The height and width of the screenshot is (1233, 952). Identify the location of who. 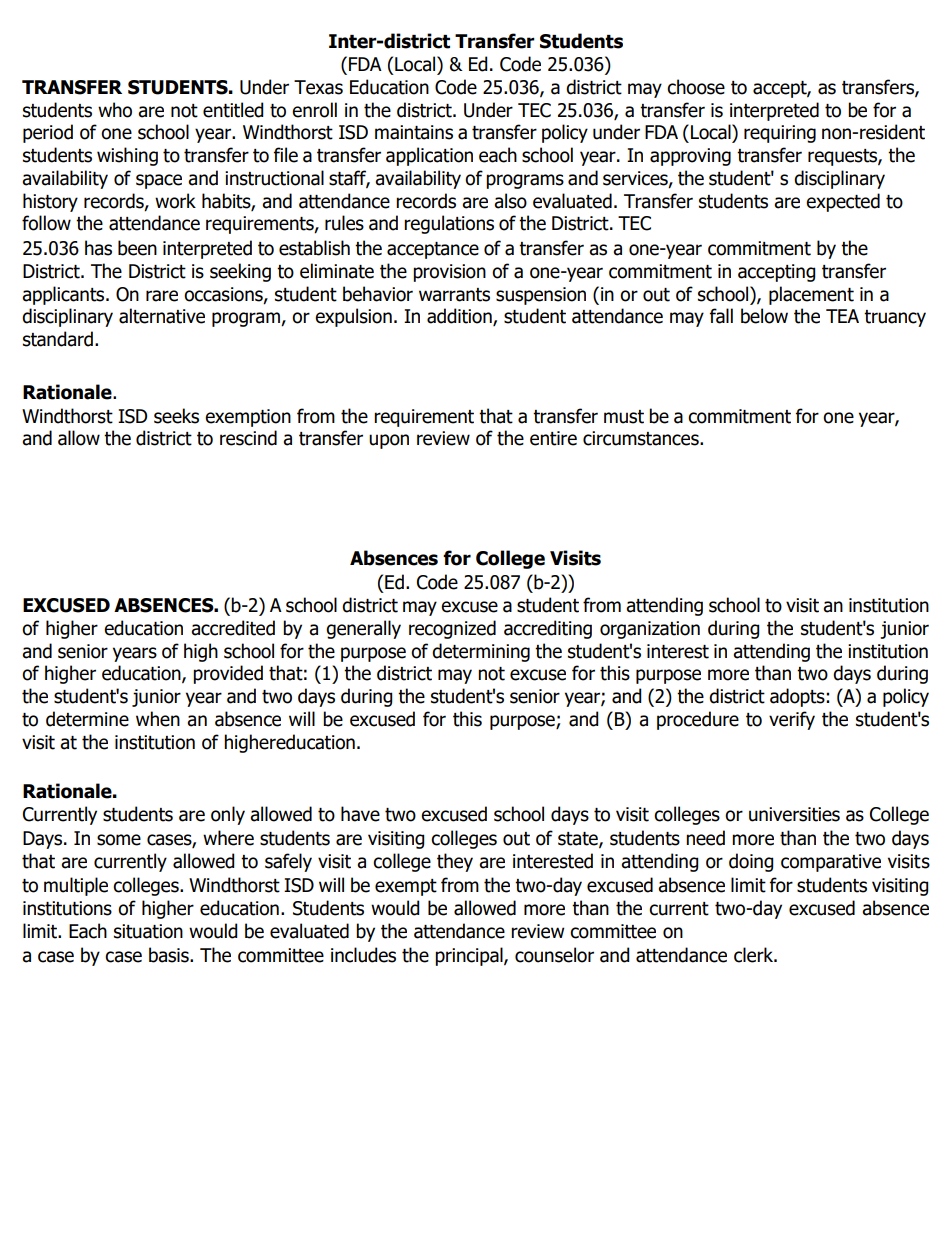
(115, 110).
